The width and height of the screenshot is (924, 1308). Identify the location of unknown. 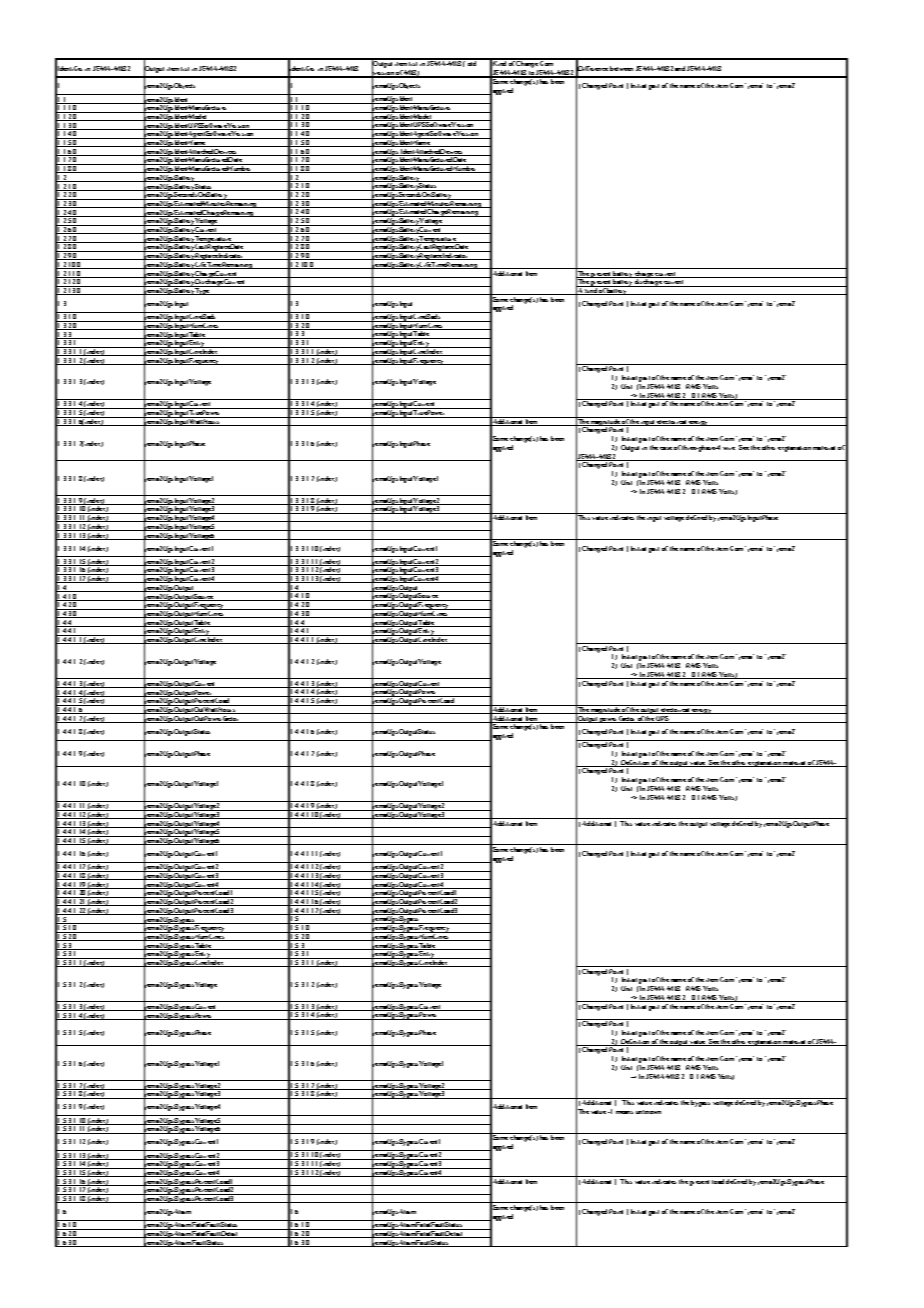
(648, 1112).
